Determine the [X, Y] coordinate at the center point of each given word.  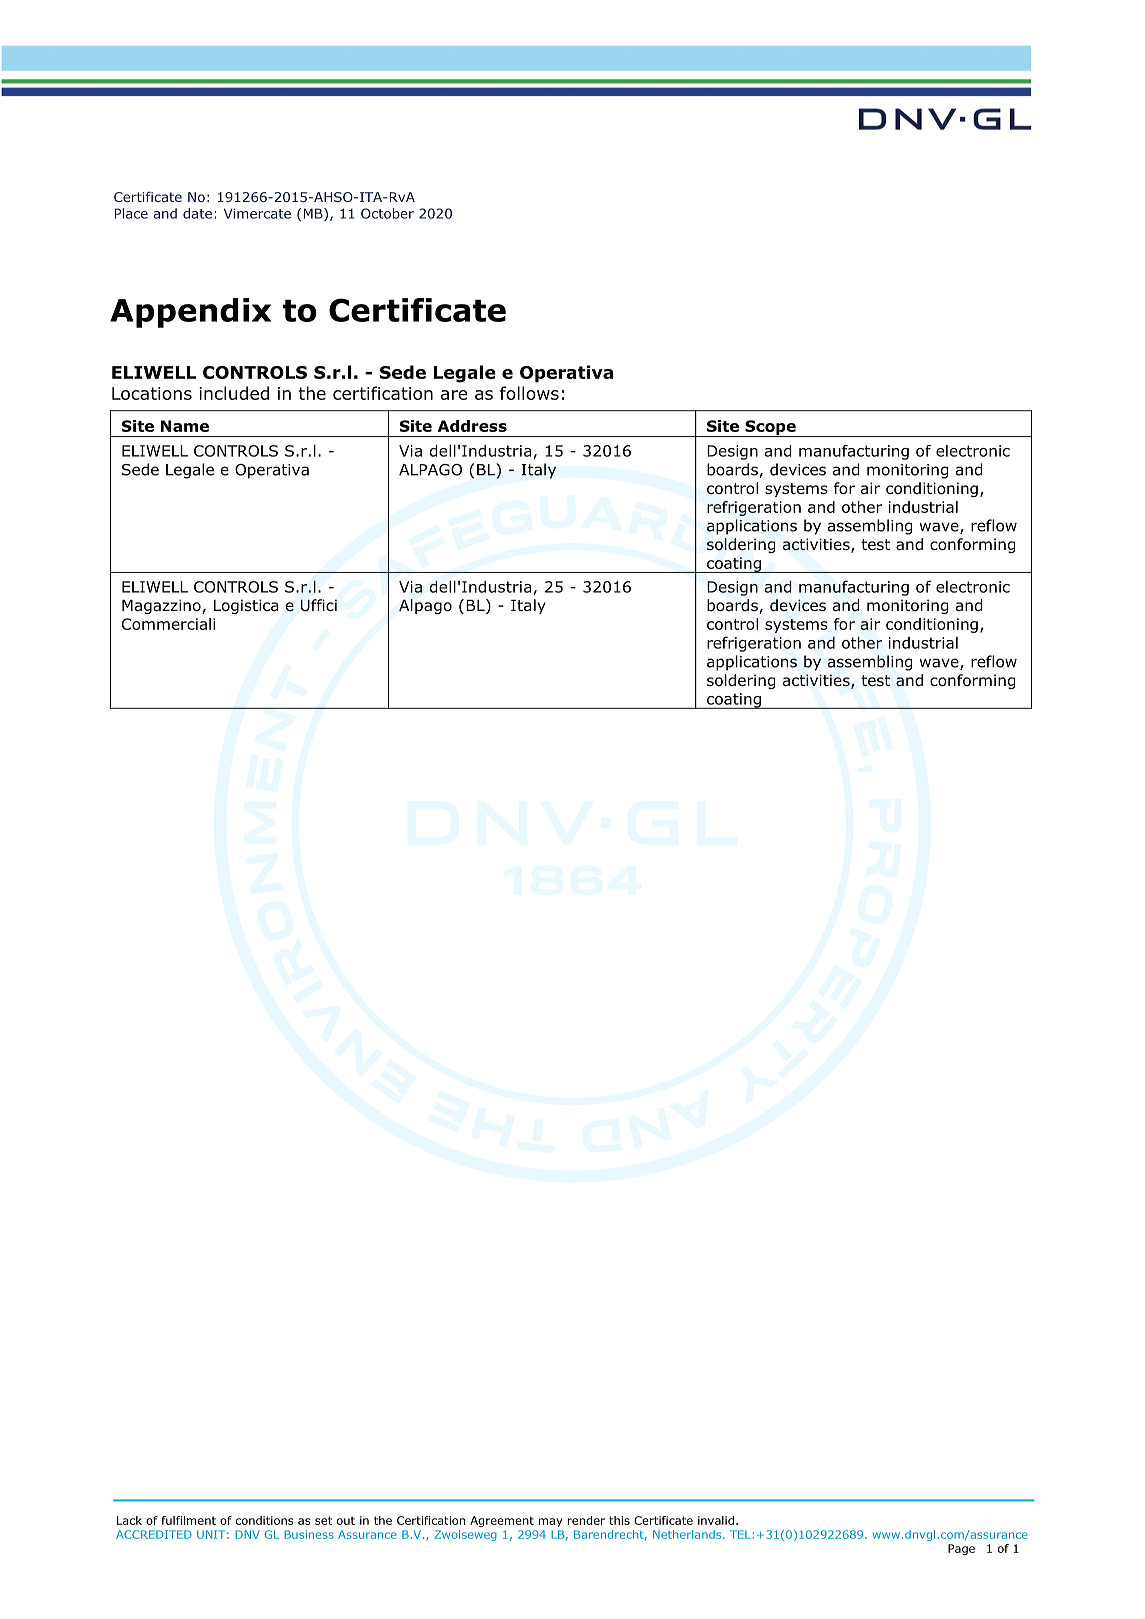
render [586, 1520]
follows [529, 393]
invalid [716, 1520]
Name [185, 426]
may [550, 1522]
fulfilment [188, 1520]
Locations [152, 393]
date [197, 213]
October [387, 213]
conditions [265, 1520]
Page [961, 1549]
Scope [770, 428]
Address [472, 426]
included [234, 393]
